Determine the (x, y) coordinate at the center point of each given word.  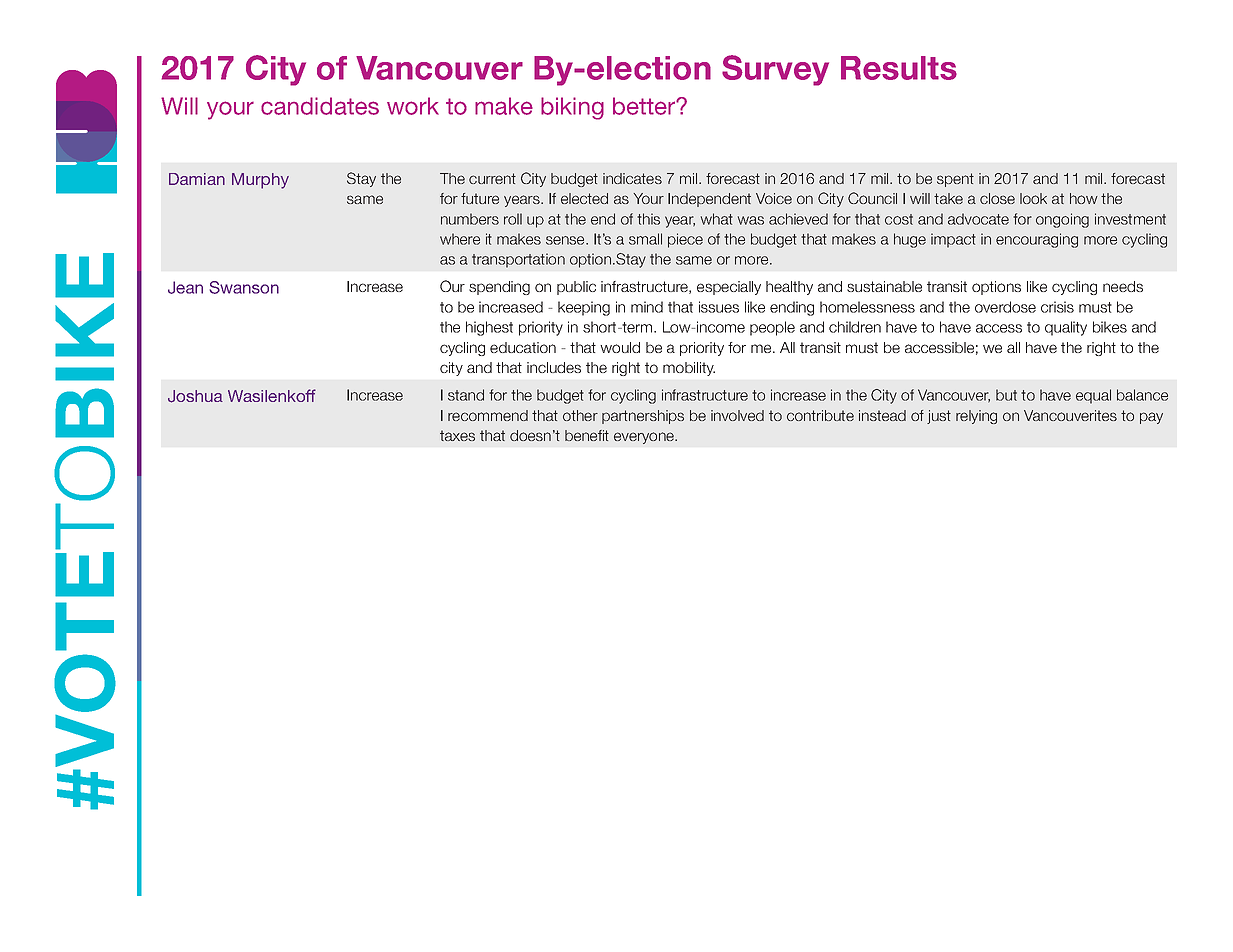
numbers (470, 219)
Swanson (244, 287)
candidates (320, 106)
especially (729, 288)
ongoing (1062, 220)
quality (1066, 328)
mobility (689, 369)
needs (1123, 286)
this (648, 219)
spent (955, 180)
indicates (632, 178)
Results (899, 68)
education (523, 347)
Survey (775, 70)
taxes (457, 435)
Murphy (260, 181)
